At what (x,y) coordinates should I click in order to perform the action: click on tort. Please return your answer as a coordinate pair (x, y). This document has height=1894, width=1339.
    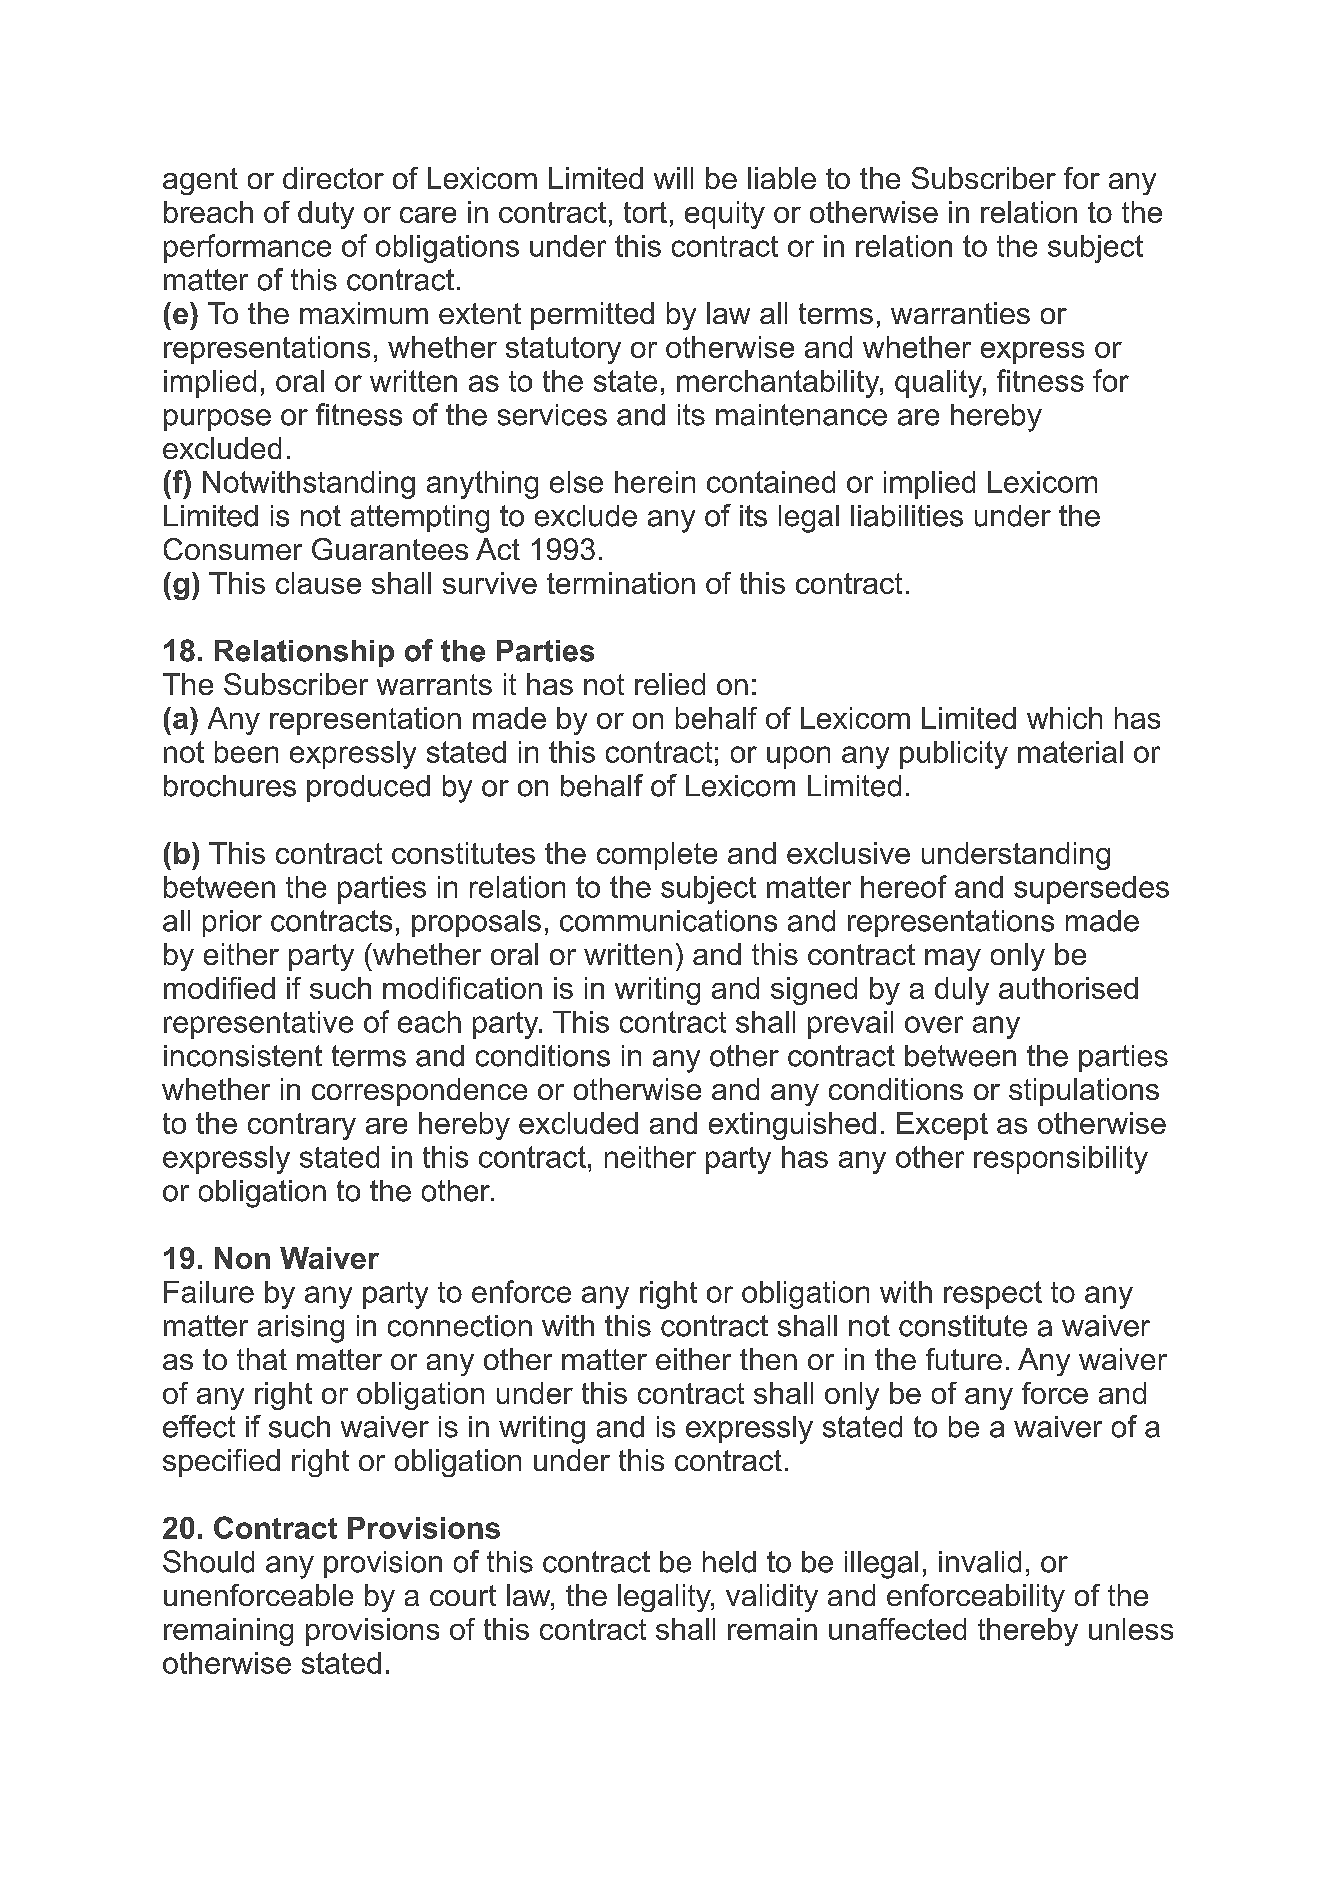
    Looking at the image, I should click on (645, 212).
